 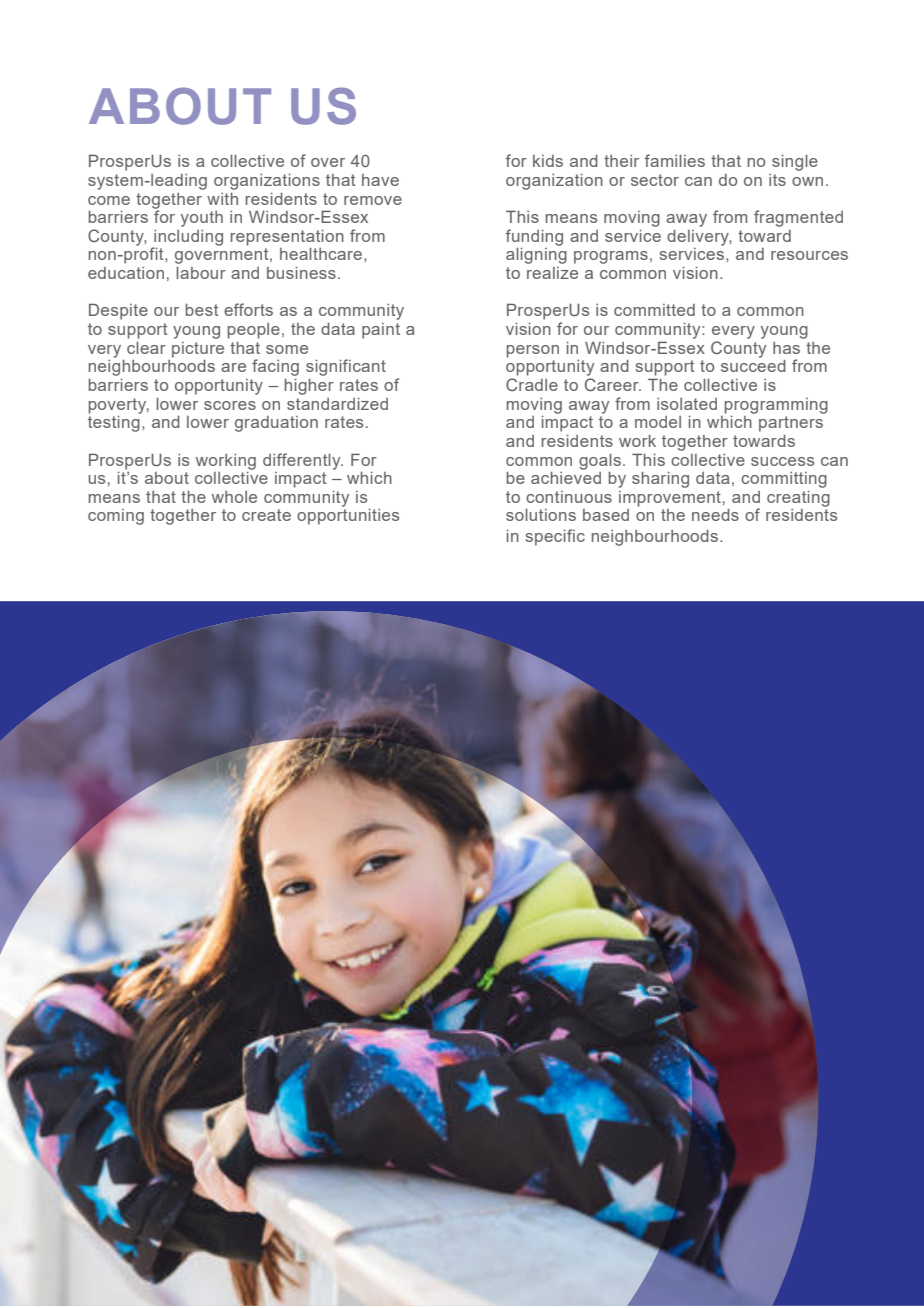 What do you see at coordinates (116, 517) in the screenshot?
I see `coming` at bounding box center [116, 517].
